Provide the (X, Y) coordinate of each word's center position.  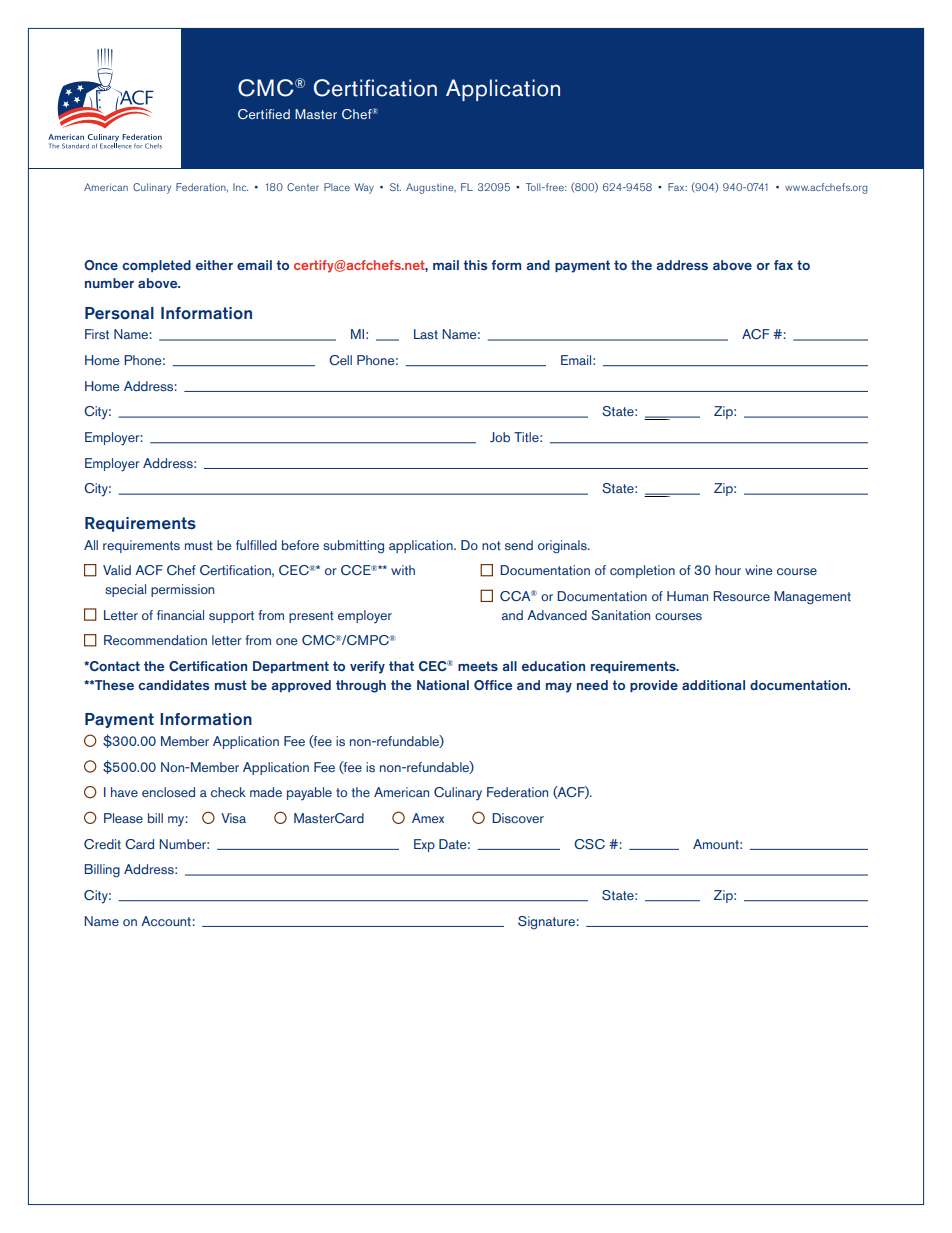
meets (478, 666)
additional (713, 685)
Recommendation (155, 640)
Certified (264, 114)
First (97, 334)
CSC (589, 844)
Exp (424, 845)
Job (500, 437)
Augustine (431, 188)
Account (166, 921)
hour (728, 570)
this (475, 265)
